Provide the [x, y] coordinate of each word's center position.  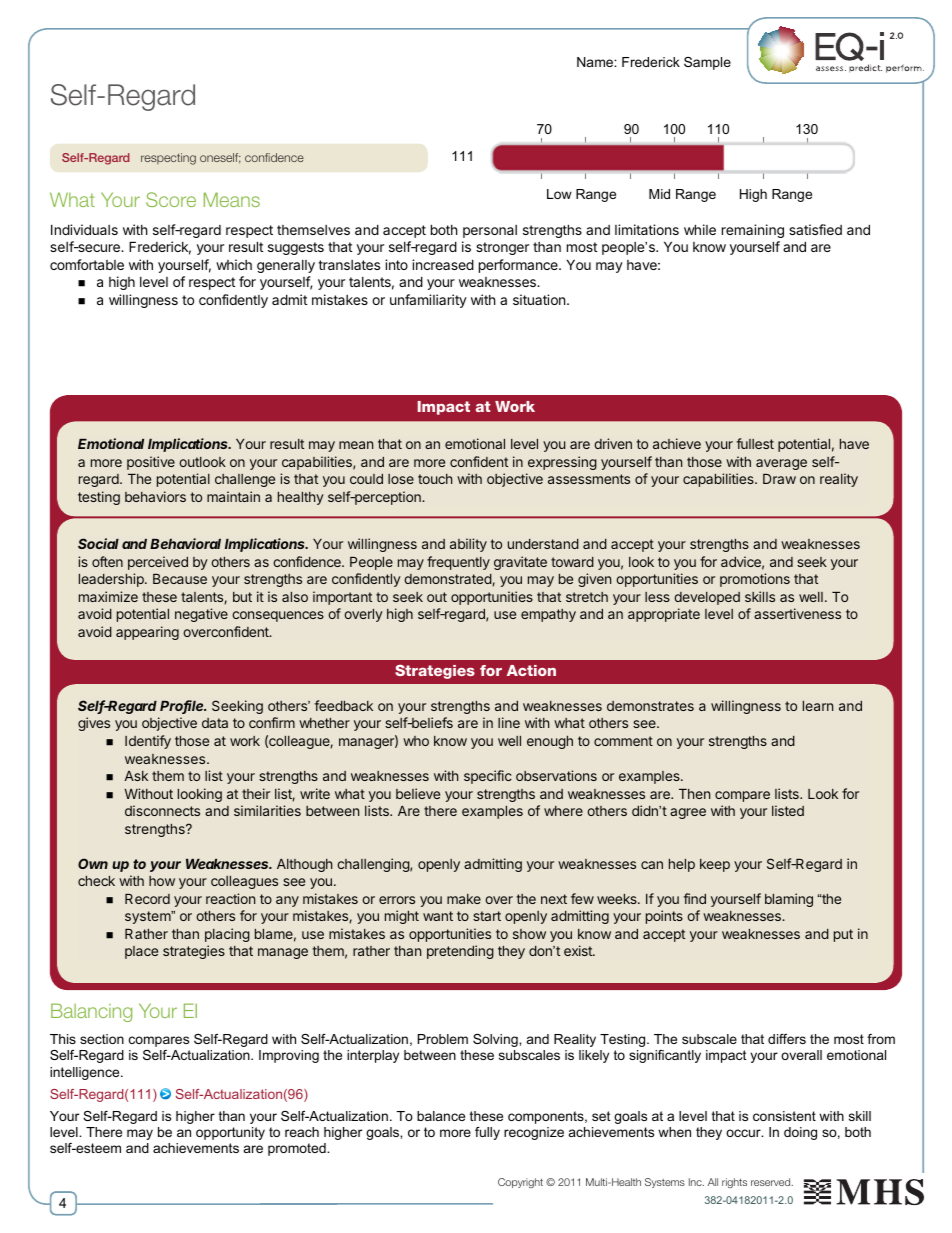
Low [559, 194]
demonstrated [448, 580]
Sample [707, 63]
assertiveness [797, 613]
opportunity [230, 1133]
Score [171, 199]
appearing [147, 633]
